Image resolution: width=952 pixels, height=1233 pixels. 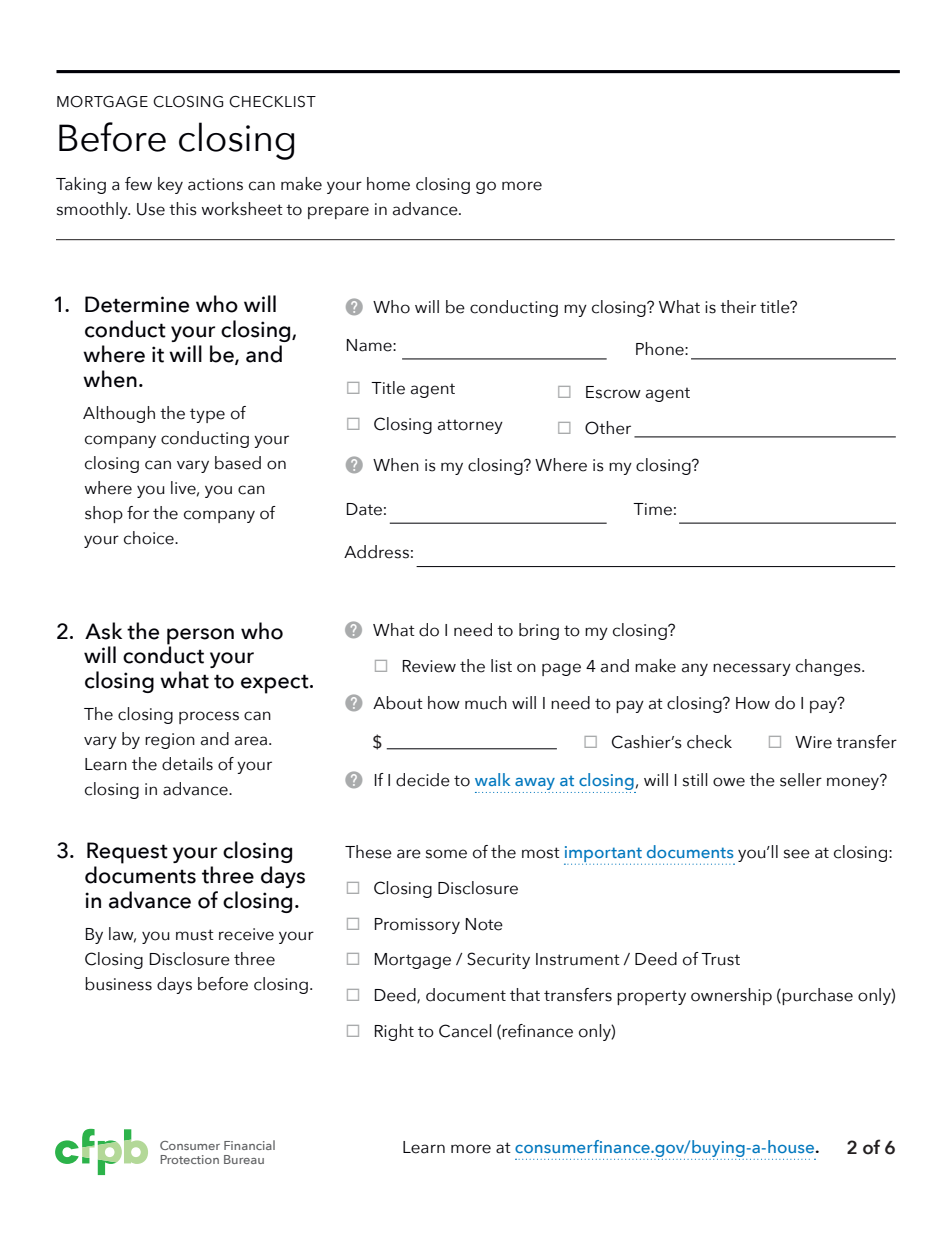 I want to click on Review, so click(x=429, y=666).
